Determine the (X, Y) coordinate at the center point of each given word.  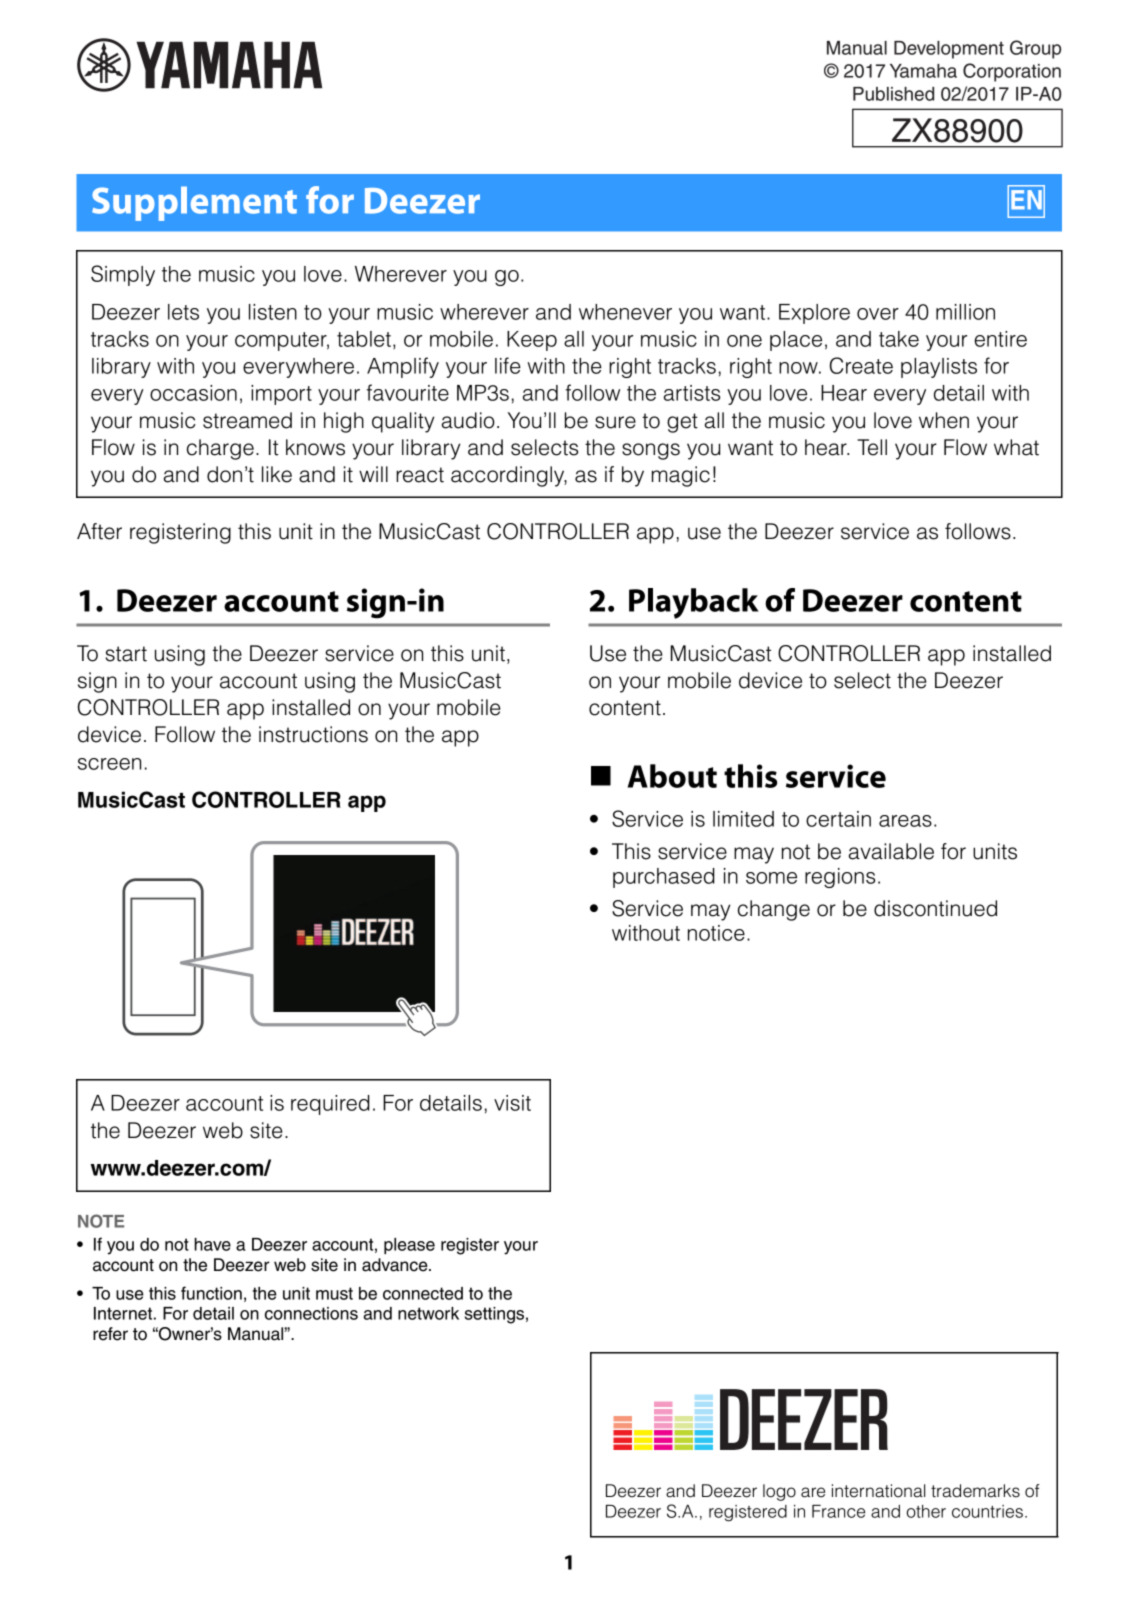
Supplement (194, 203)
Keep (532, 341)
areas (905, 821)
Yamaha (923, 71)
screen (109, 764)
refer (110, 1334)
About (672, 776)
